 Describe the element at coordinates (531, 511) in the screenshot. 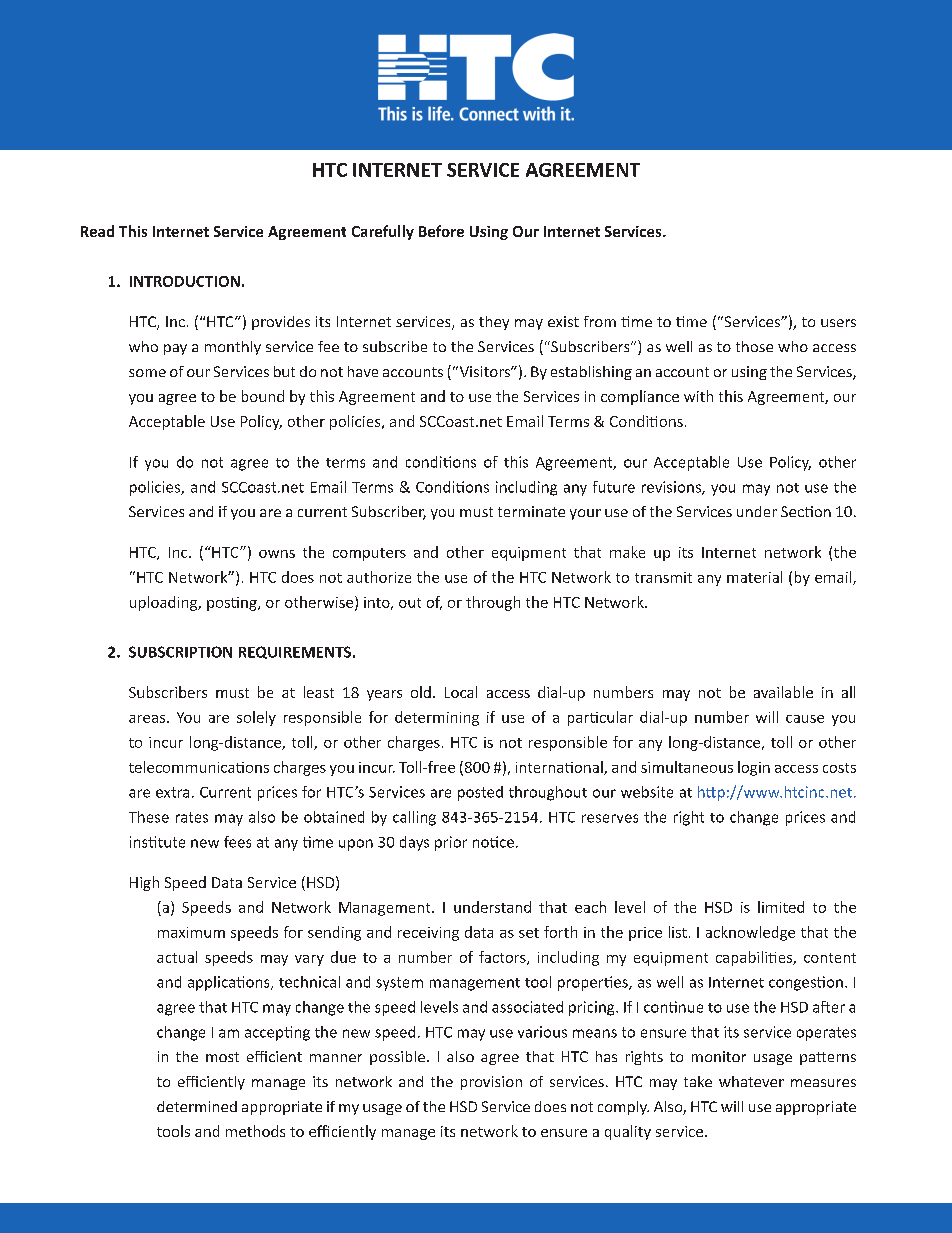

I see `terminate` at that location.
